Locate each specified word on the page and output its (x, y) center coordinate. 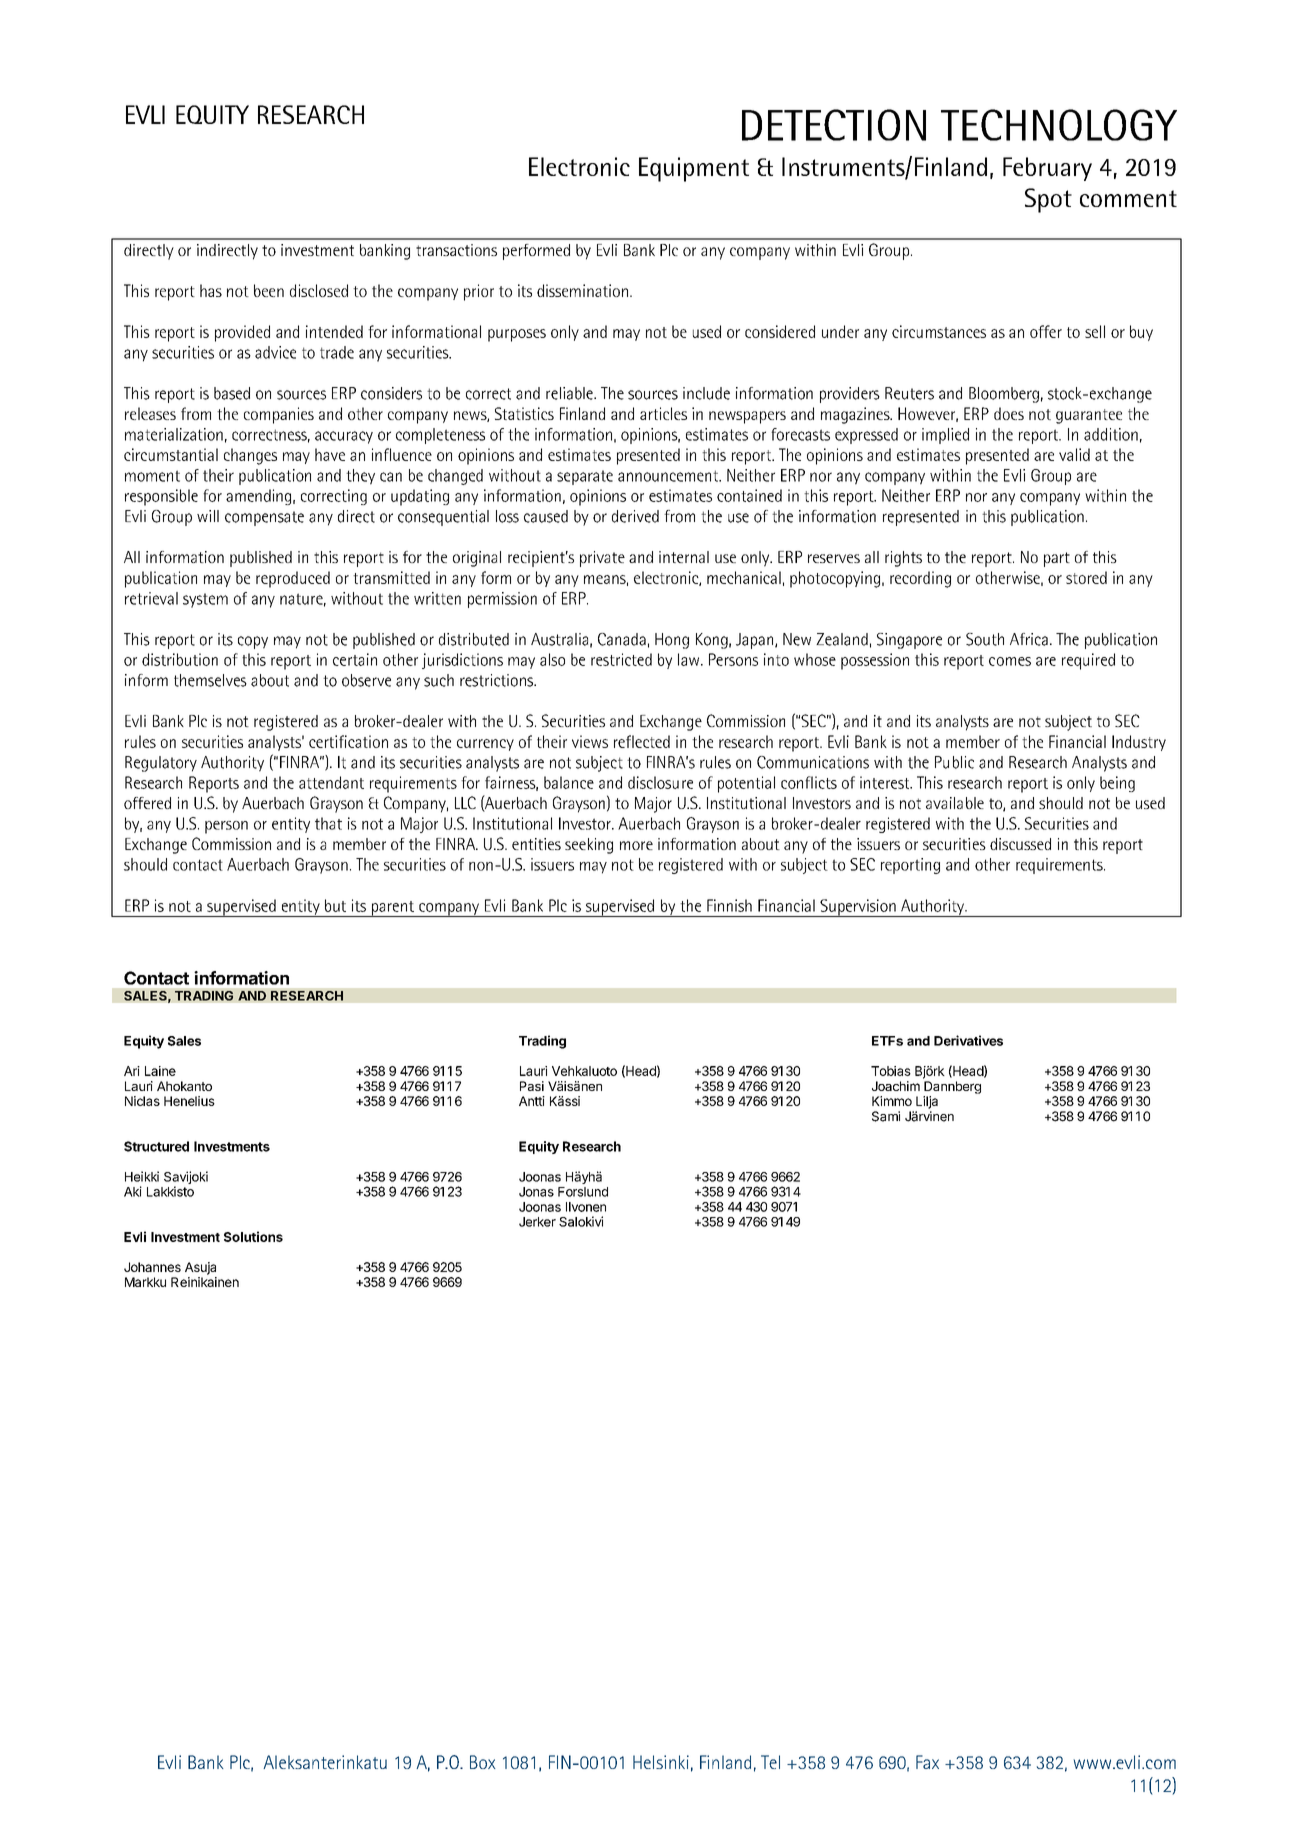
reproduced (293, 579)
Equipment (694, 169)
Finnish (729, 905)
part (1057, 559)
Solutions (253, 1236)
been (269, 290)
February (1047, 169)
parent (393, 909)
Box (483, 1762)
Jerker (537, 1222)
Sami (886, 1116)
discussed (1020, 844)
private (602, 559)
